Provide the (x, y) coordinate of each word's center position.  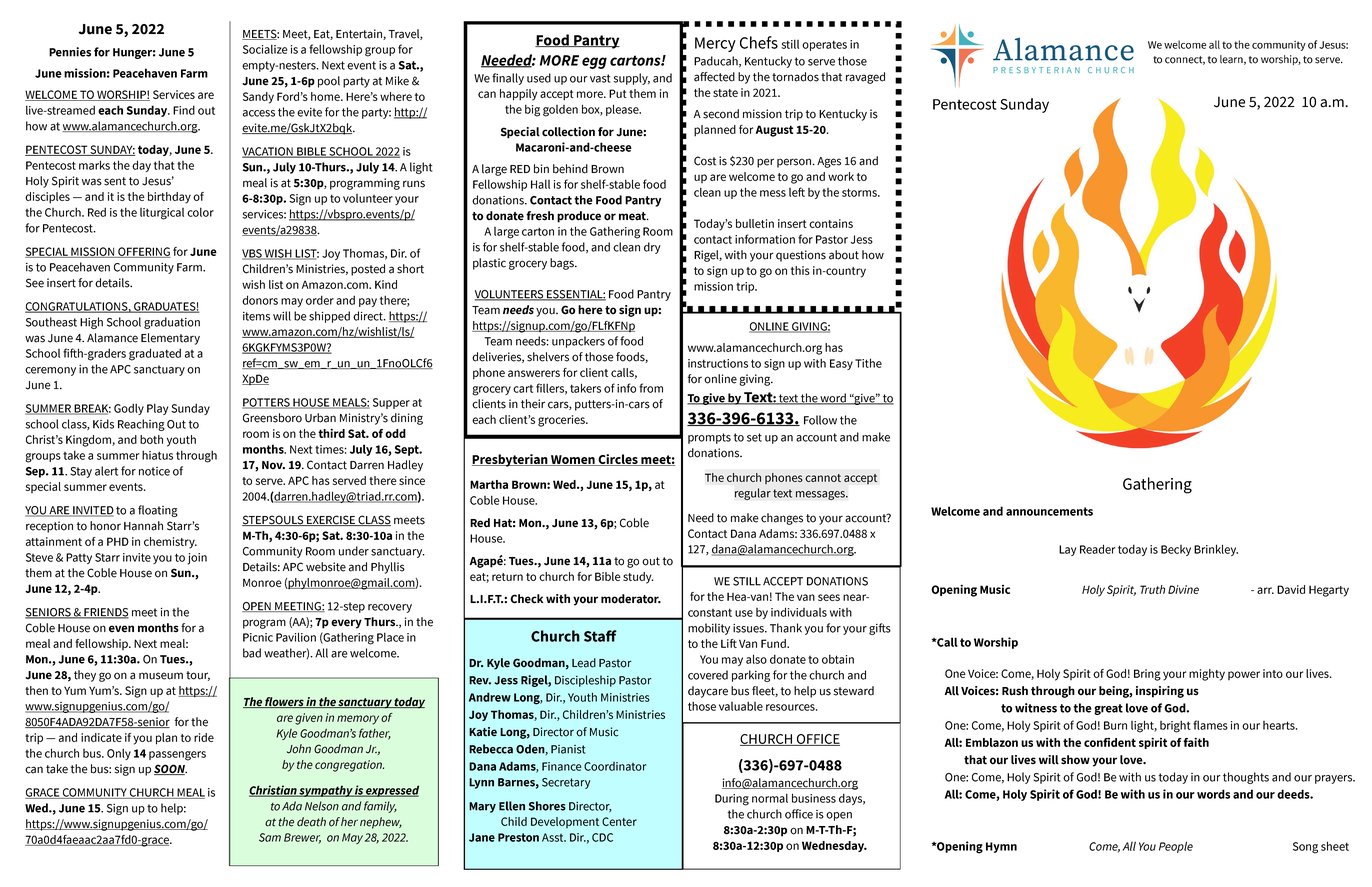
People (1176, 847)
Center (619, 821)
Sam (270, 837)
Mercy (715, 44)
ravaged (865, 78)
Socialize (265, 49)
